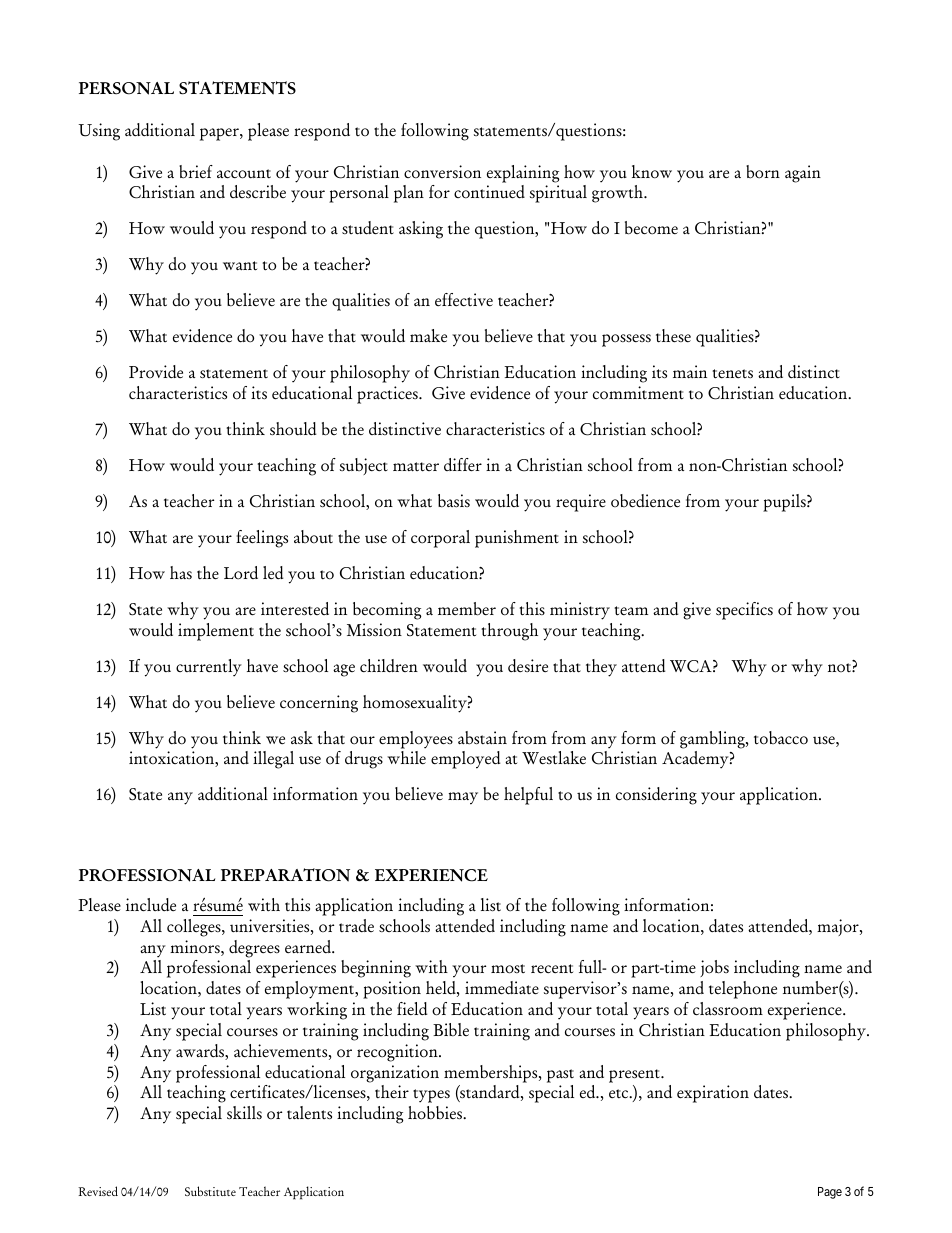 This screenshot has width=952, height=1233. I want to click on brief, so click(196, 172).
